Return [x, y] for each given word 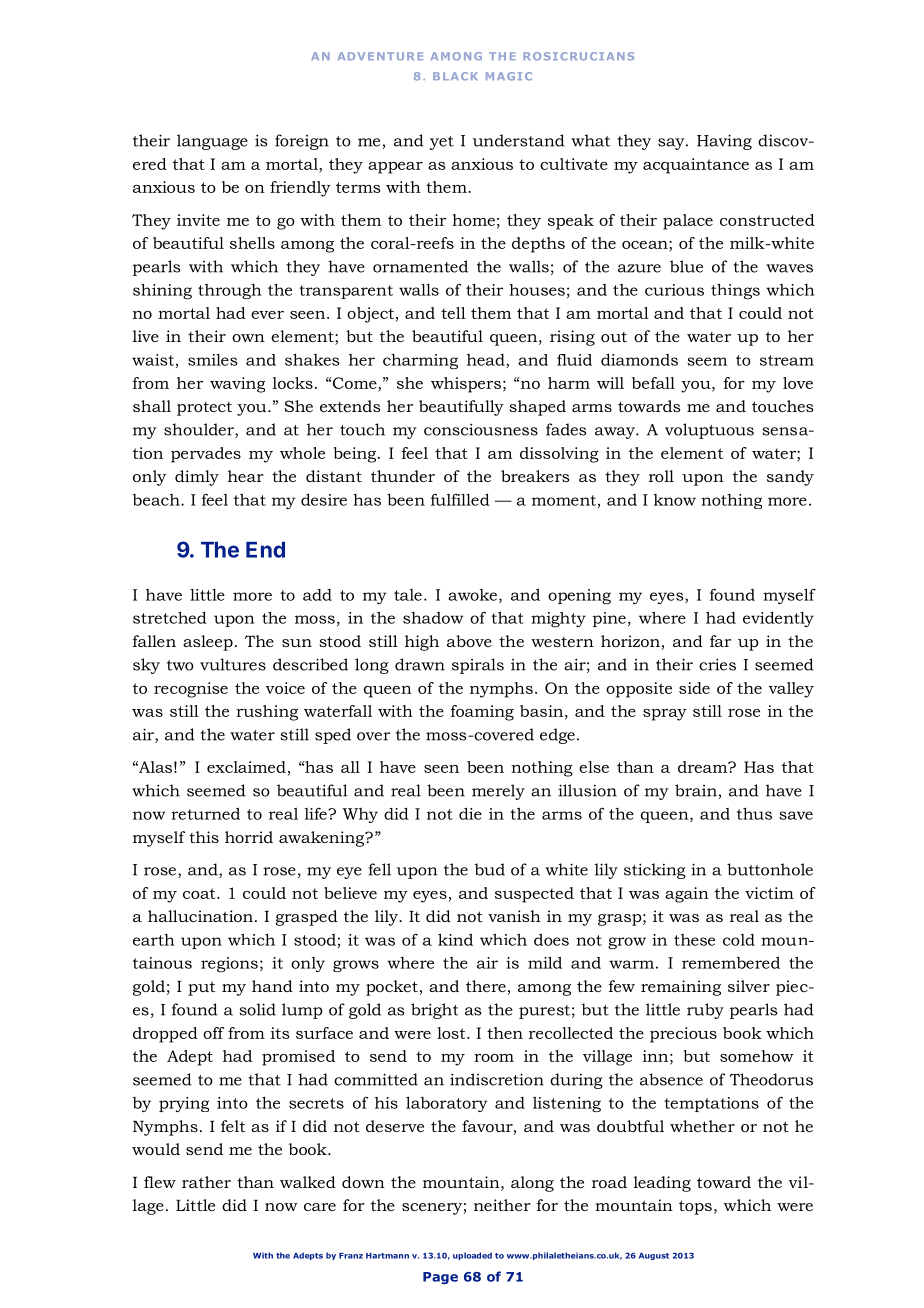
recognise [191, 690]
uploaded [472, 1256]
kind [455, 939]
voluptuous [709, 431]
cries [717, 664]
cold [739, 940]
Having [724, 142]
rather [206, 1182]
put [201, 988]
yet [442, 143]
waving [237, 385]
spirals [478, 666]
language [212, 142]
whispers [466, 385]
